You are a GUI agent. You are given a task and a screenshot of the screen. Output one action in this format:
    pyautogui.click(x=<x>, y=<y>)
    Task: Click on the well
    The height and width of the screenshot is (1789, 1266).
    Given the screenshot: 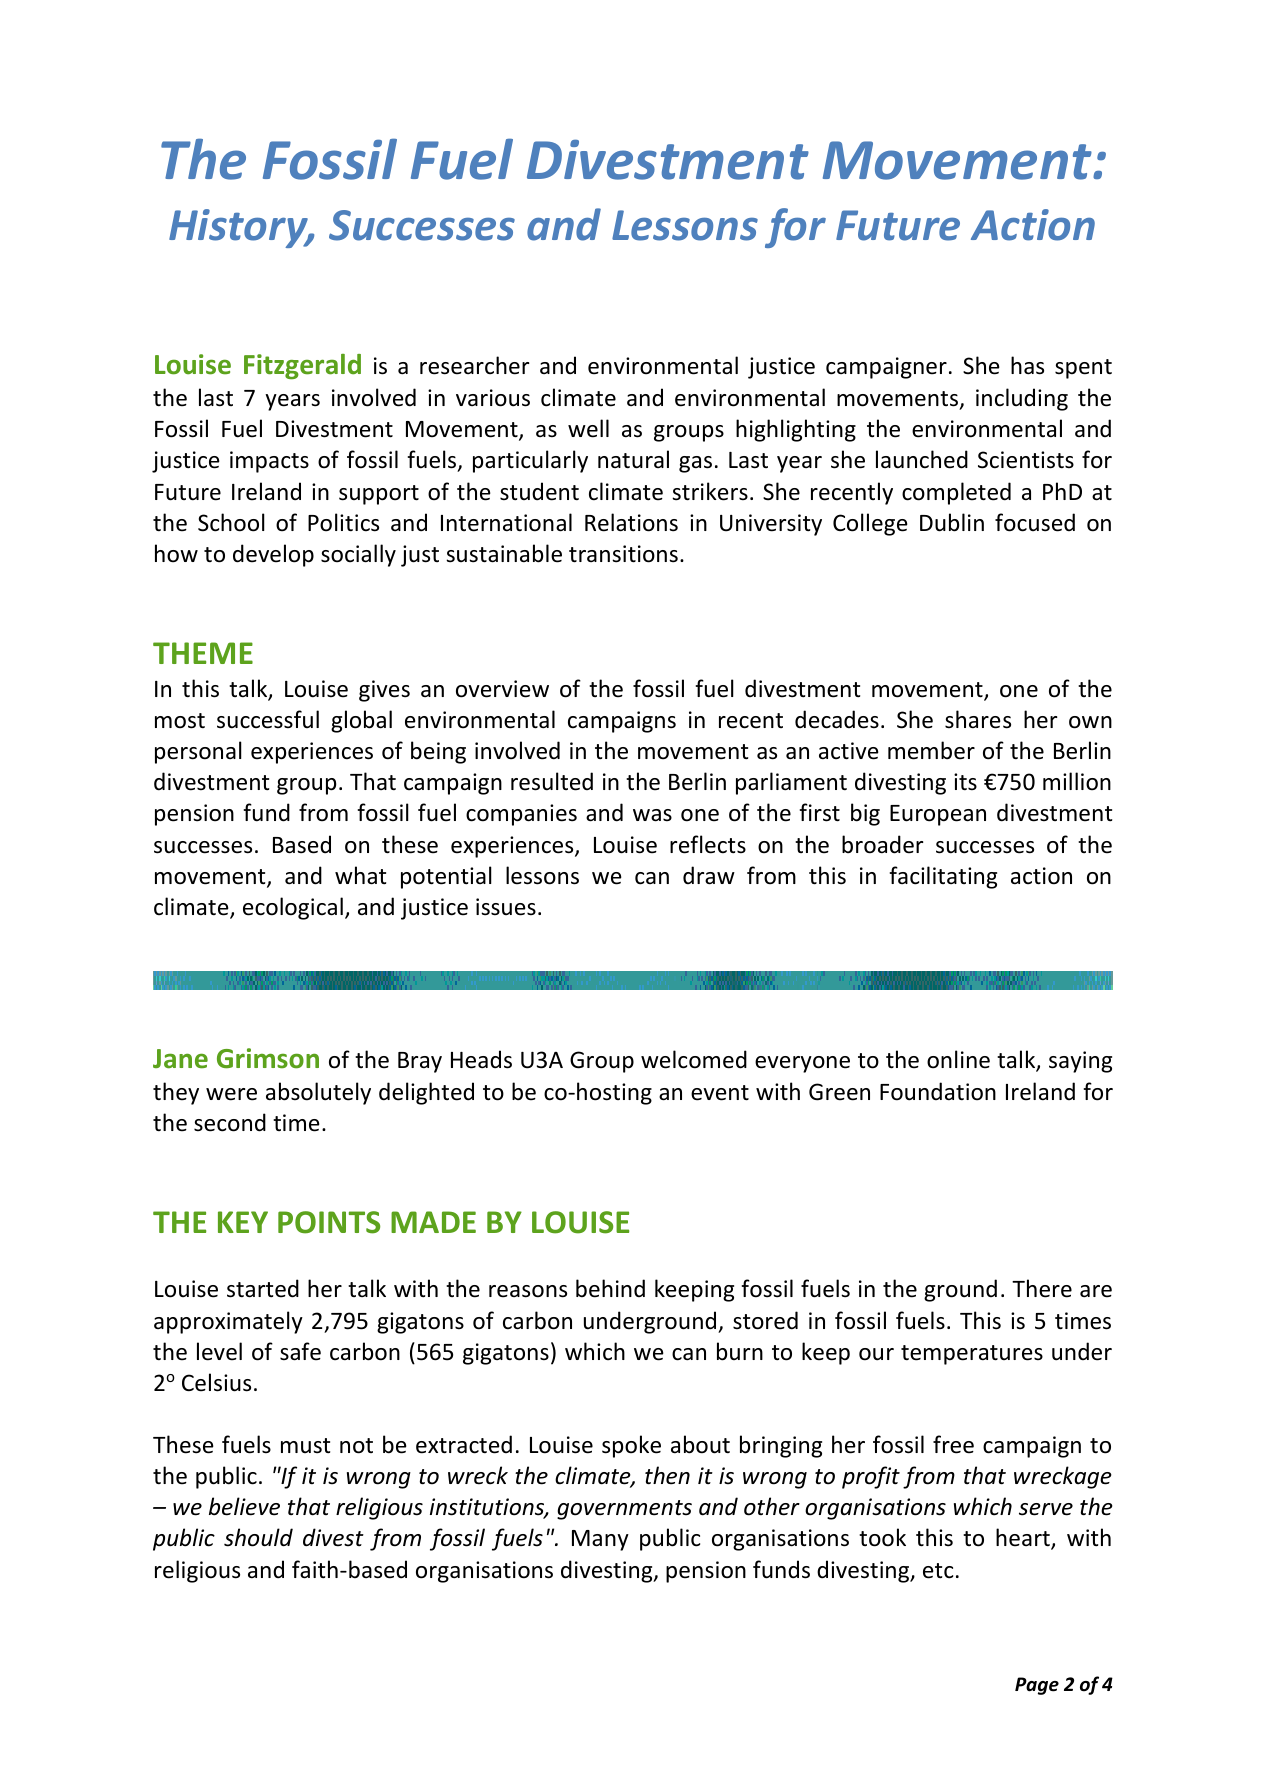 What is the action you would take?
    pyautogui.click(x=588, y=428)
